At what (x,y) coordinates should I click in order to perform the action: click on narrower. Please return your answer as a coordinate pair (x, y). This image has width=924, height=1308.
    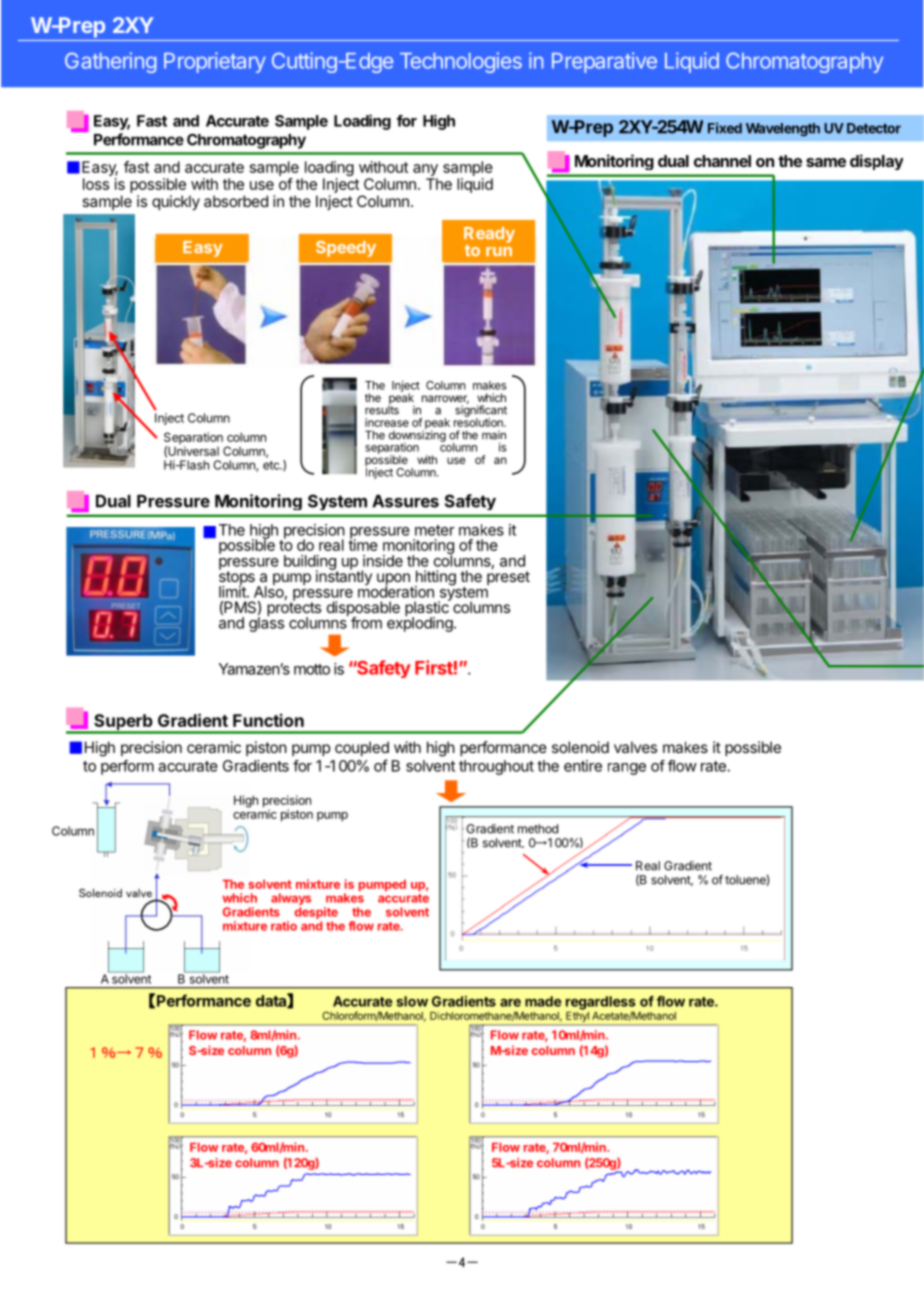
    Looking at the image, I should click on (445, 399).
